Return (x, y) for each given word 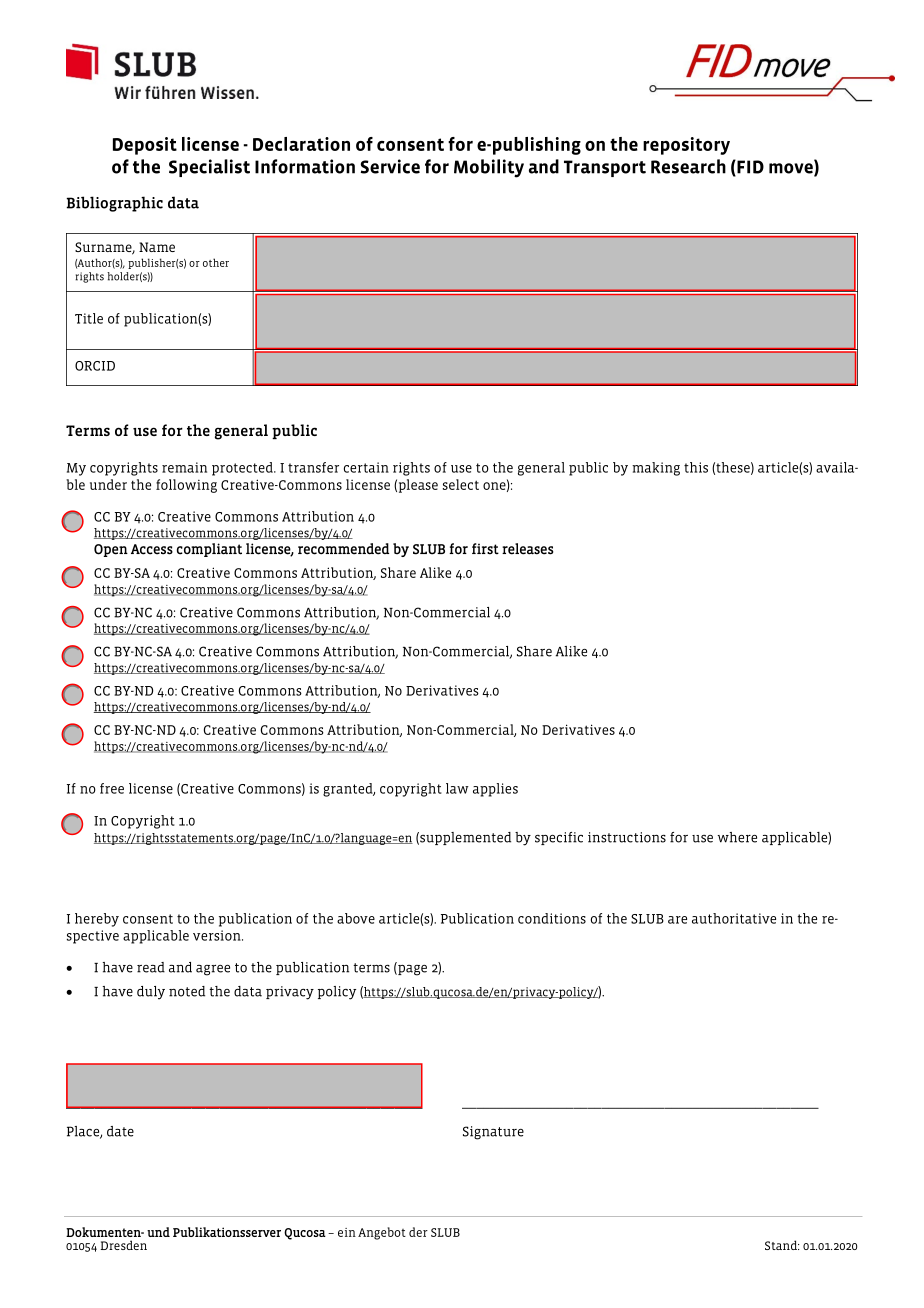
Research (688, 166)
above (356, 918)
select (461, 484)
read (151, 967)
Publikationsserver (227, 1232)
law (457, 788)
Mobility (489, 168)
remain (184, 467)
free (112, 788)
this (696, 467)
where (737, 837)
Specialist (209, 168)
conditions (552, 918)
